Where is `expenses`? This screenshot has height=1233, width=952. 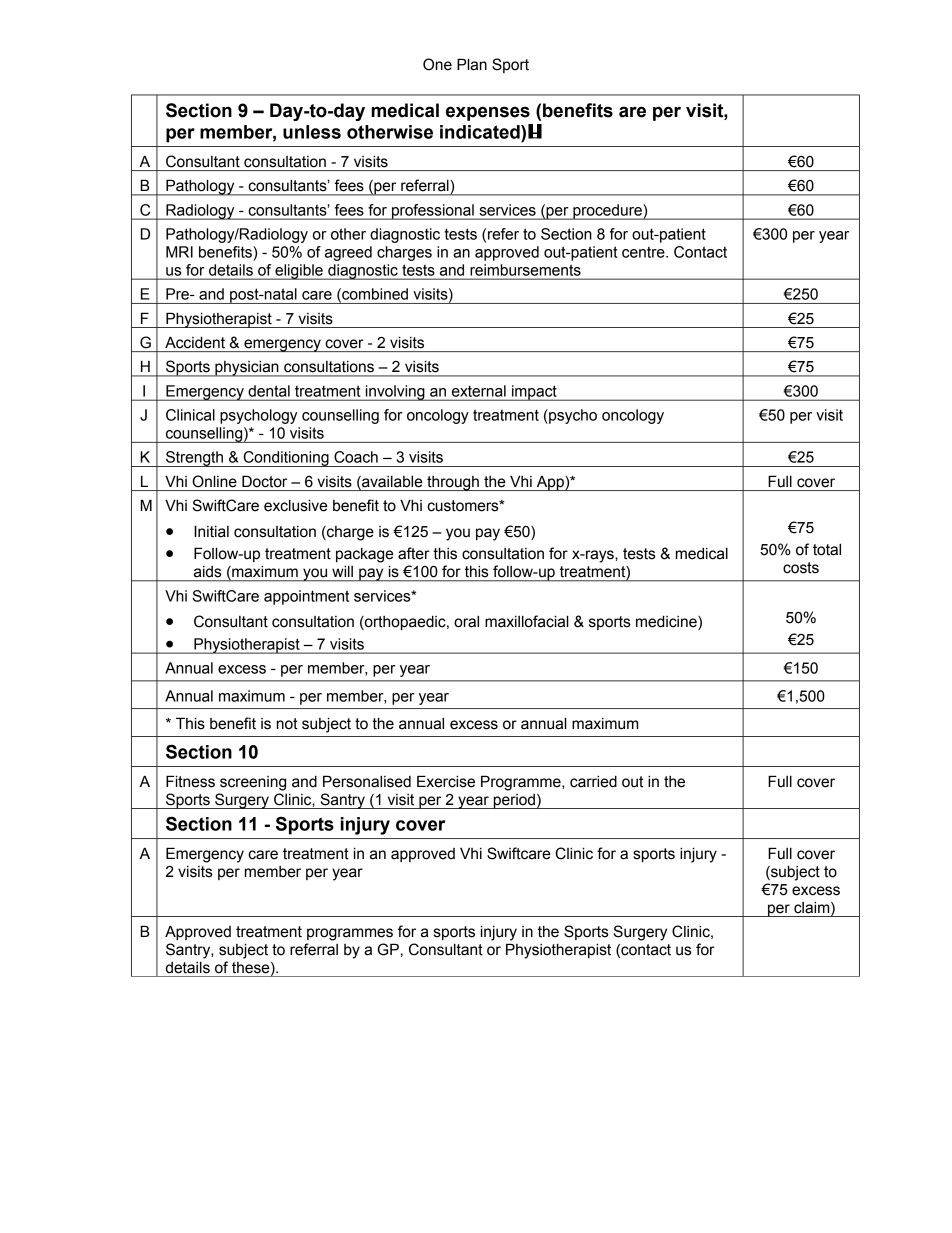 expenses is located at coordinates (488, 113).
